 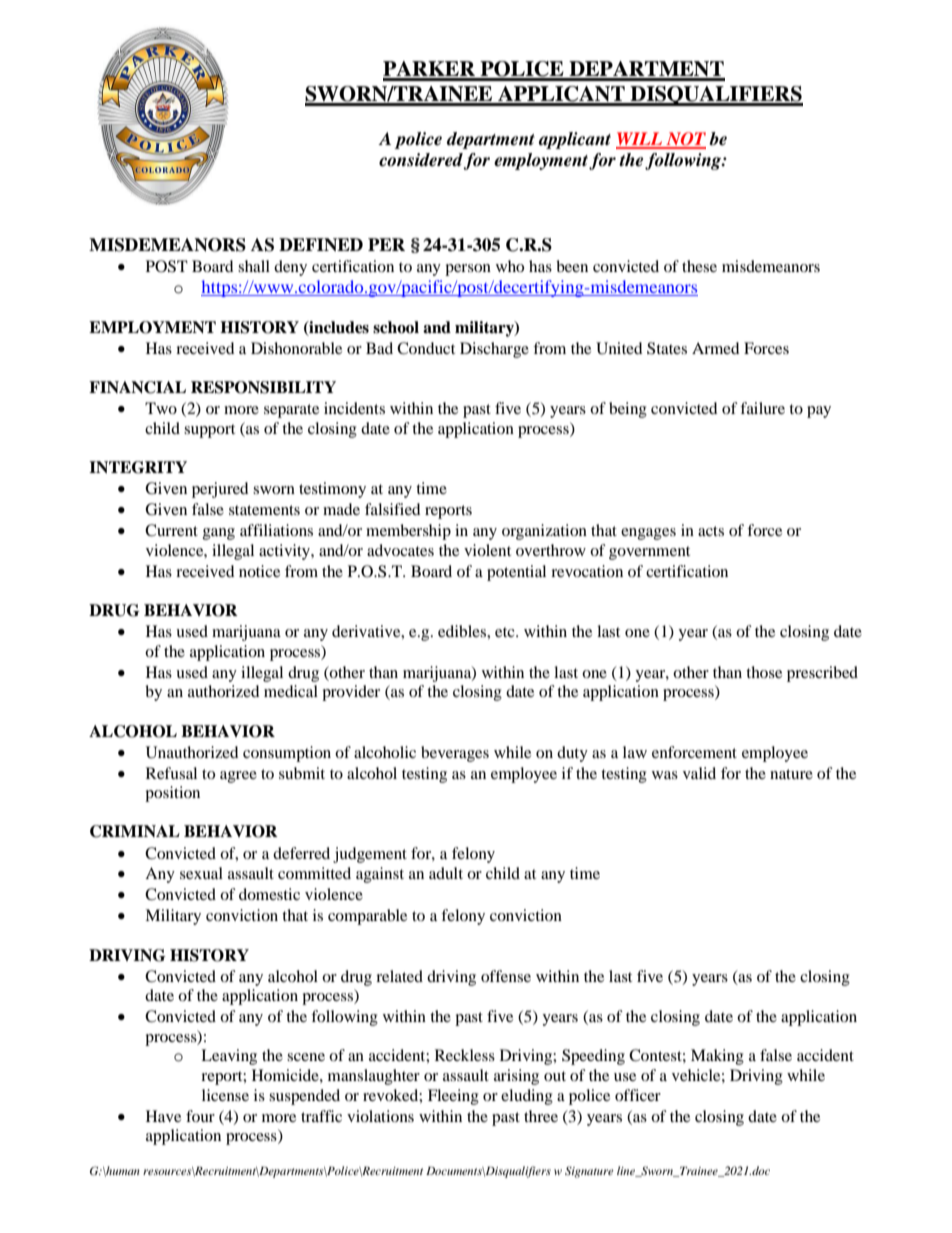 I want to click on valid, so click(x=699, y=773).
